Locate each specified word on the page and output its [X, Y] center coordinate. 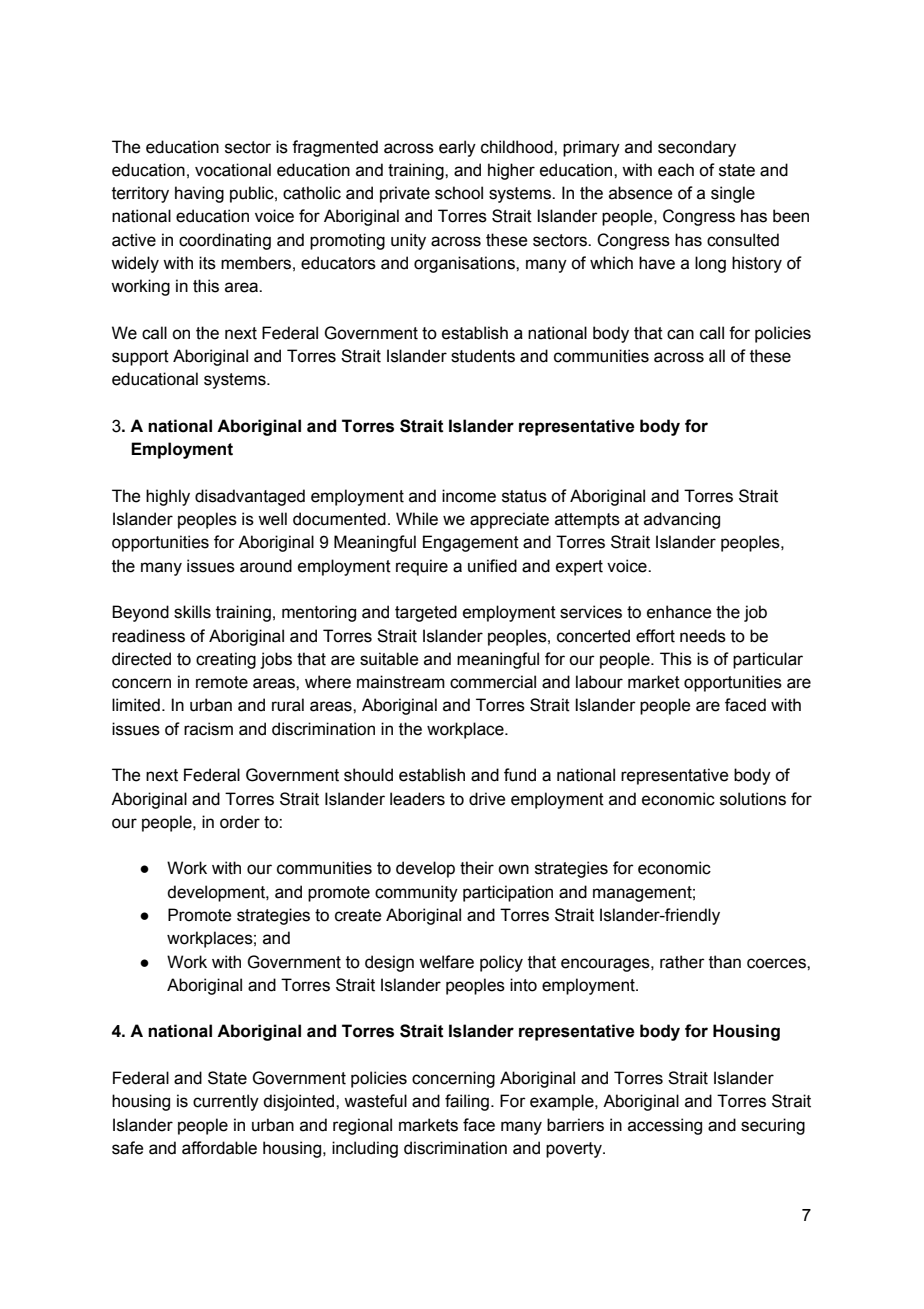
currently [226, 1102]
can [680, 334]
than [725, 962]
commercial [493, 682]
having [199, 194]
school [459, 193]
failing [467, 1102]
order [240, 822]
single [733, 194]
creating [226, 660]
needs [703, 636]
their [477, 868]
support [140, 358]
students [483, 356]
